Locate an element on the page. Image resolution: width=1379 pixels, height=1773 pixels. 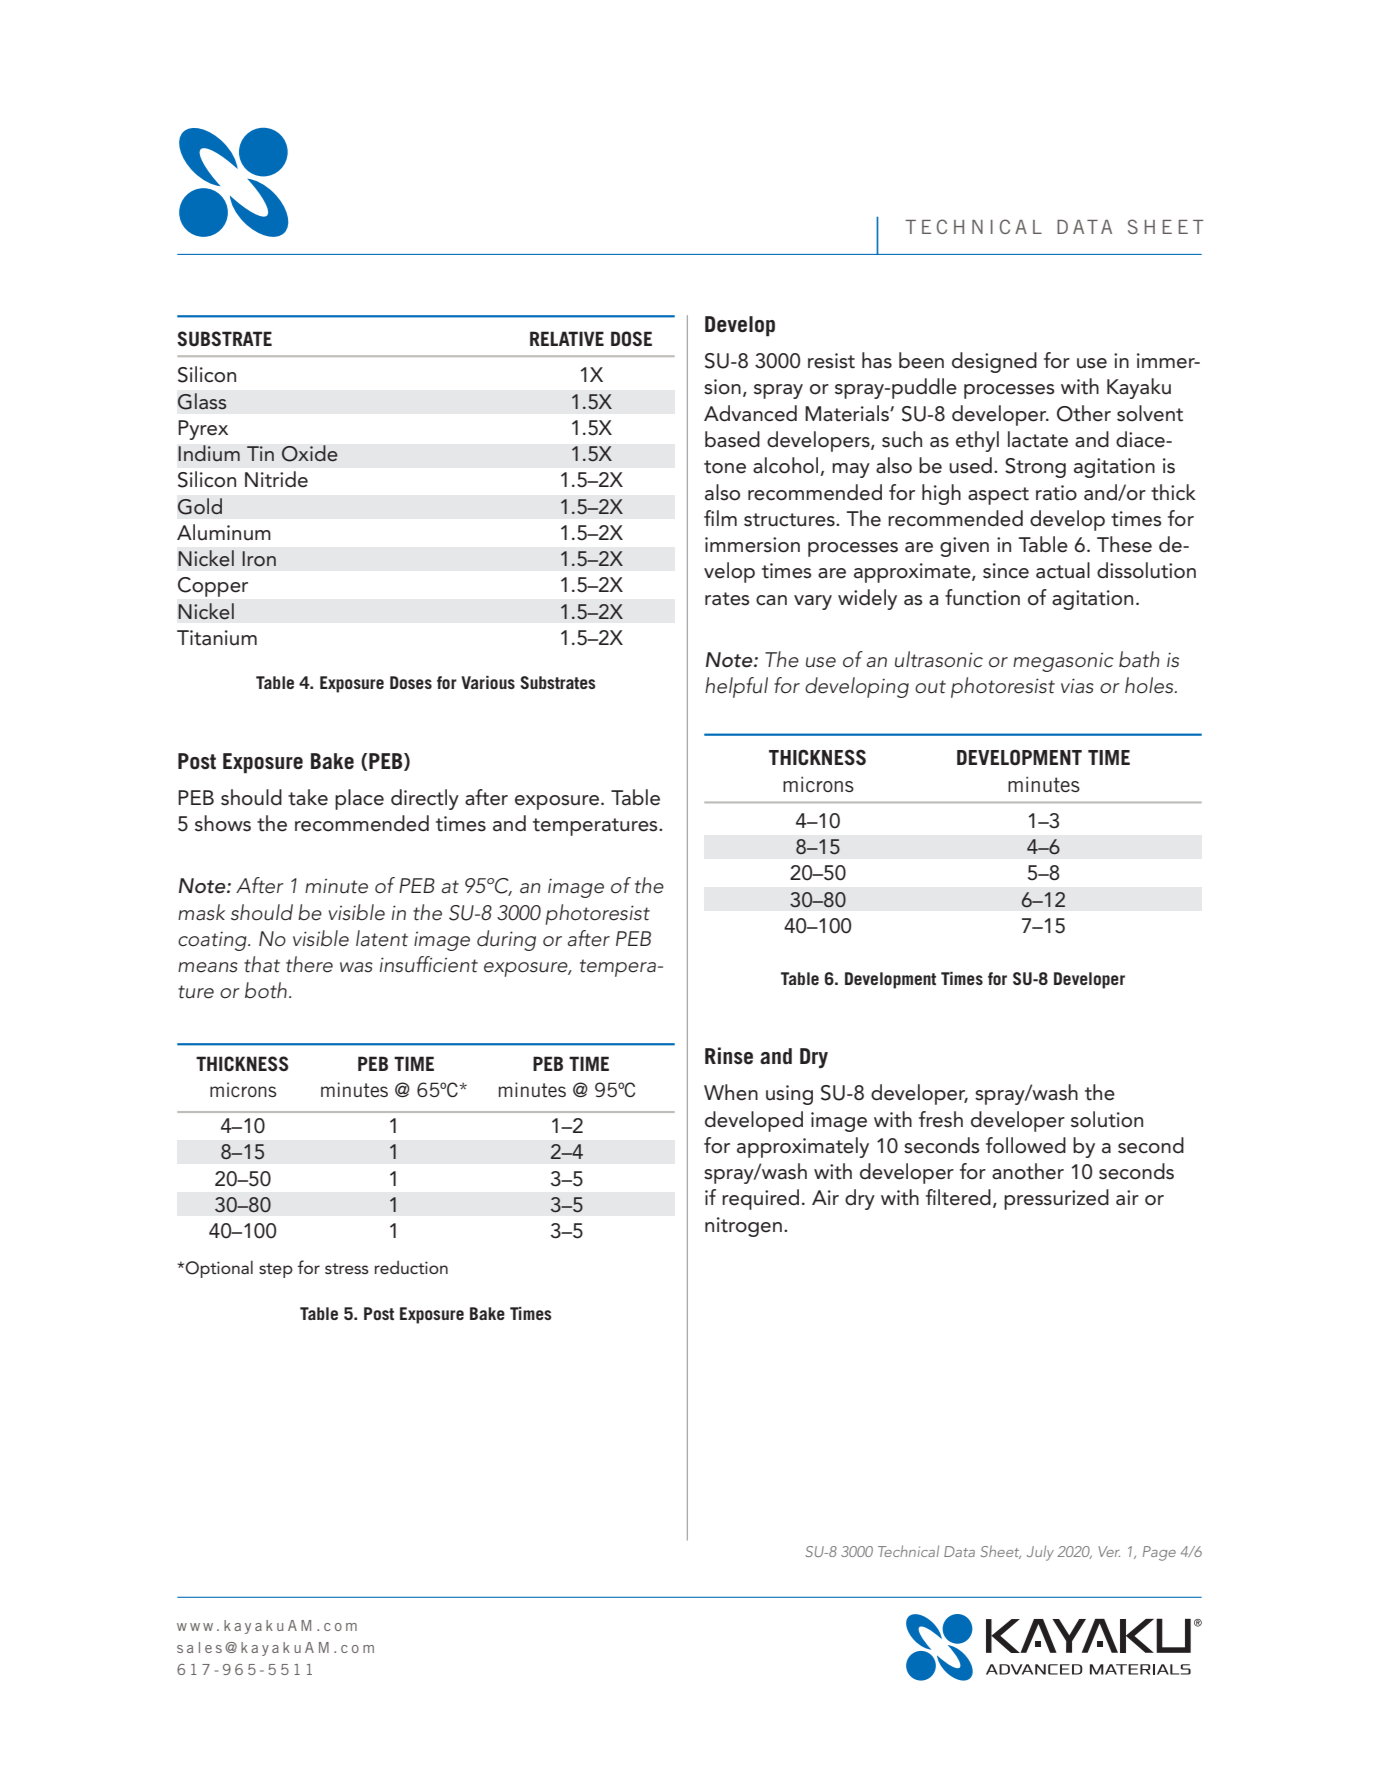
Advanced is located at coordinates (750, 413).
